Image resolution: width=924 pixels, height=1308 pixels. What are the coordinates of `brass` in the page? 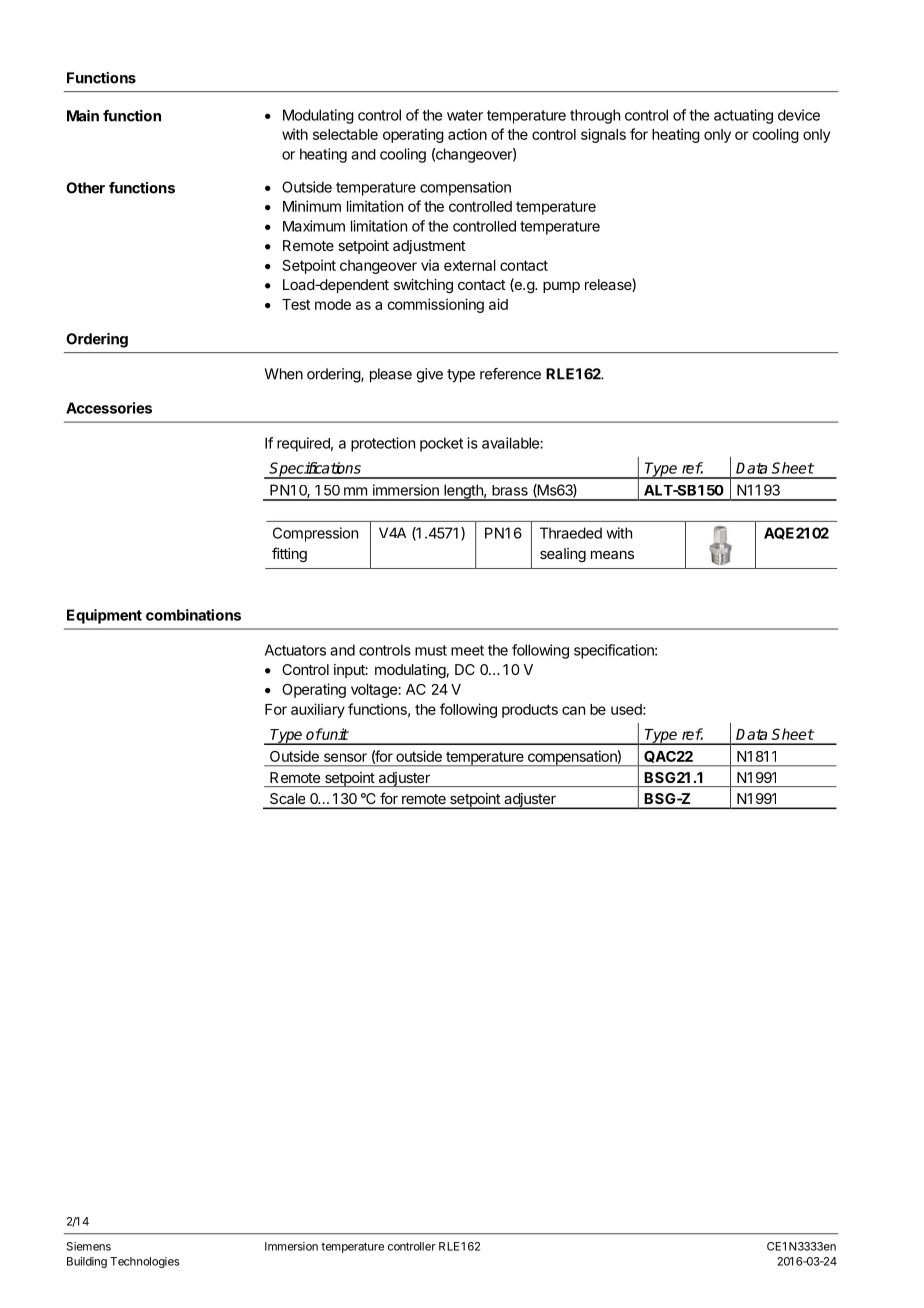 It's located at (510, 490).
